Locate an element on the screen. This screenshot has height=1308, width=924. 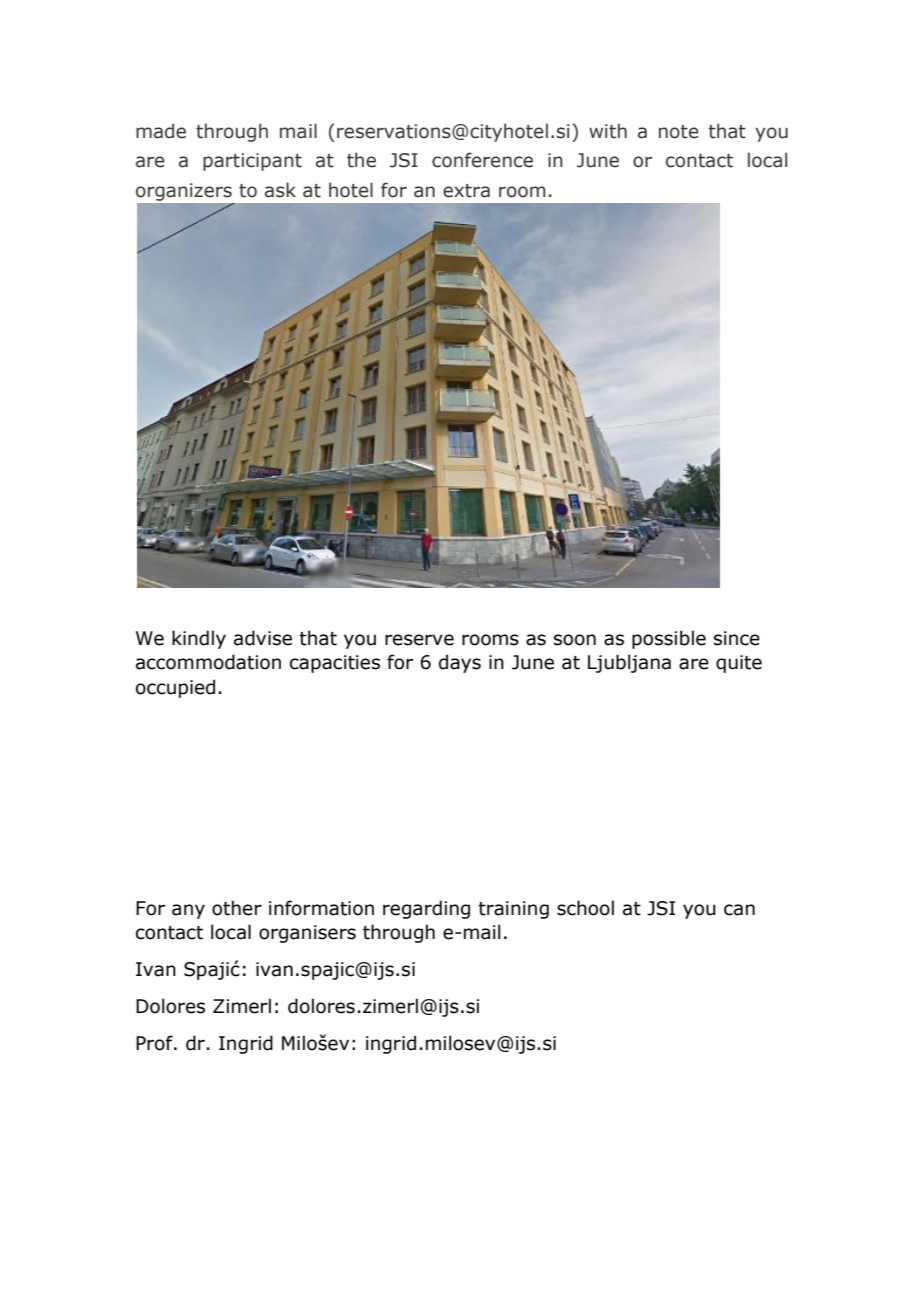
ask is located at coordinates (280, 190).
